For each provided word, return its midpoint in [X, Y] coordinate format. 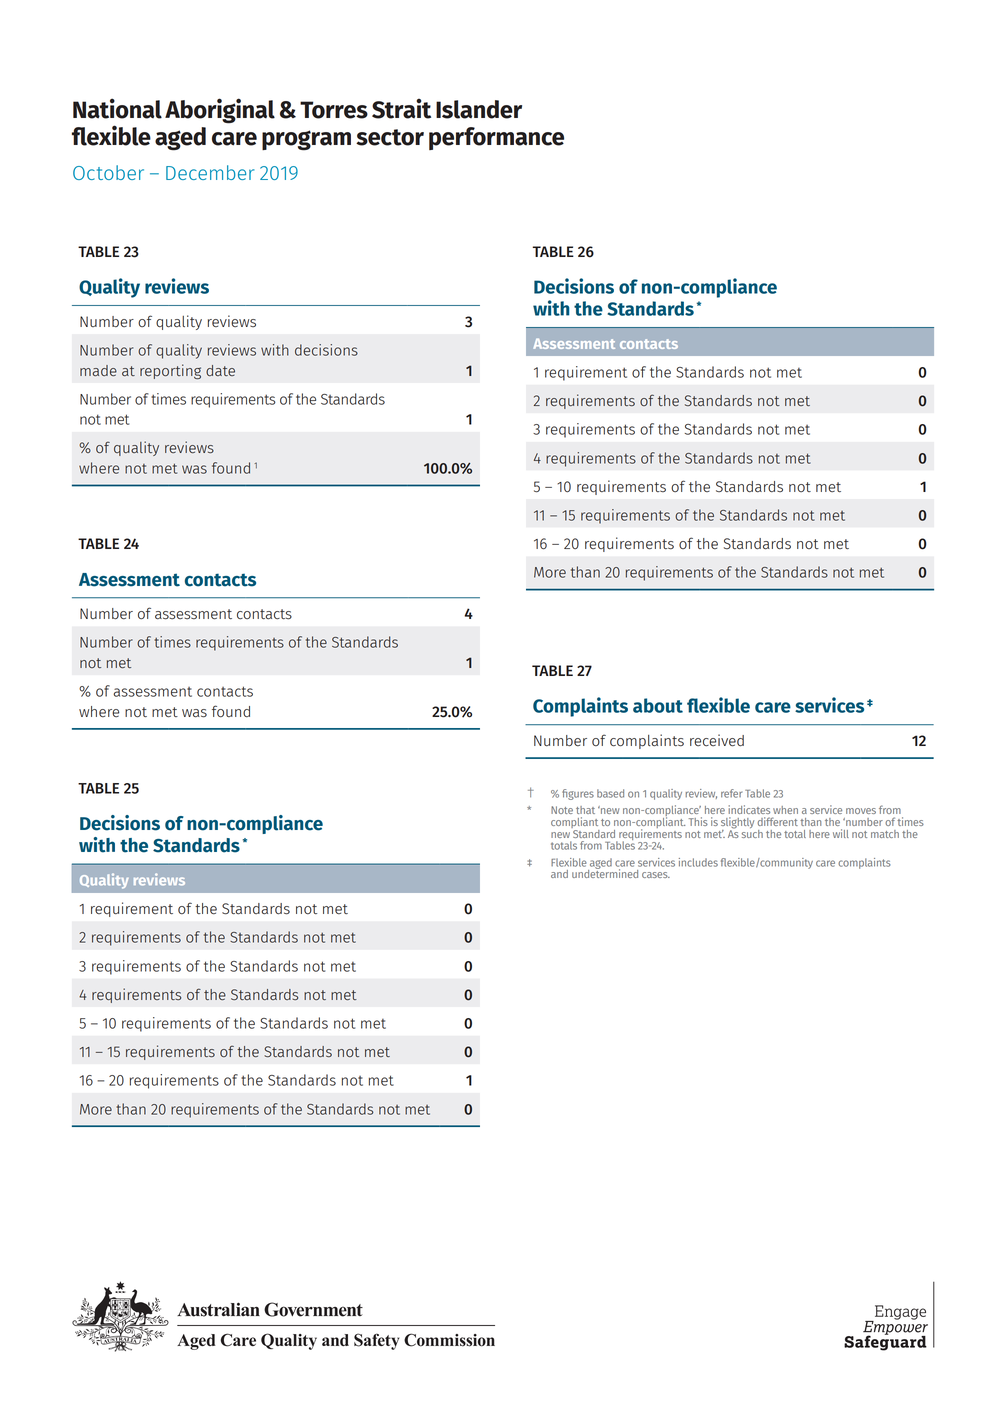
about [658, 705]
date [220, 370]
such [752, 832]
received [717, 740]
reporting [170, 371]
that [585, 810]
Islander [479, 109]
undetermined [605, 872]
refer [731, 793]
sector [390, 137]
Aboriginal [220, 111]
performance [496, 138]
